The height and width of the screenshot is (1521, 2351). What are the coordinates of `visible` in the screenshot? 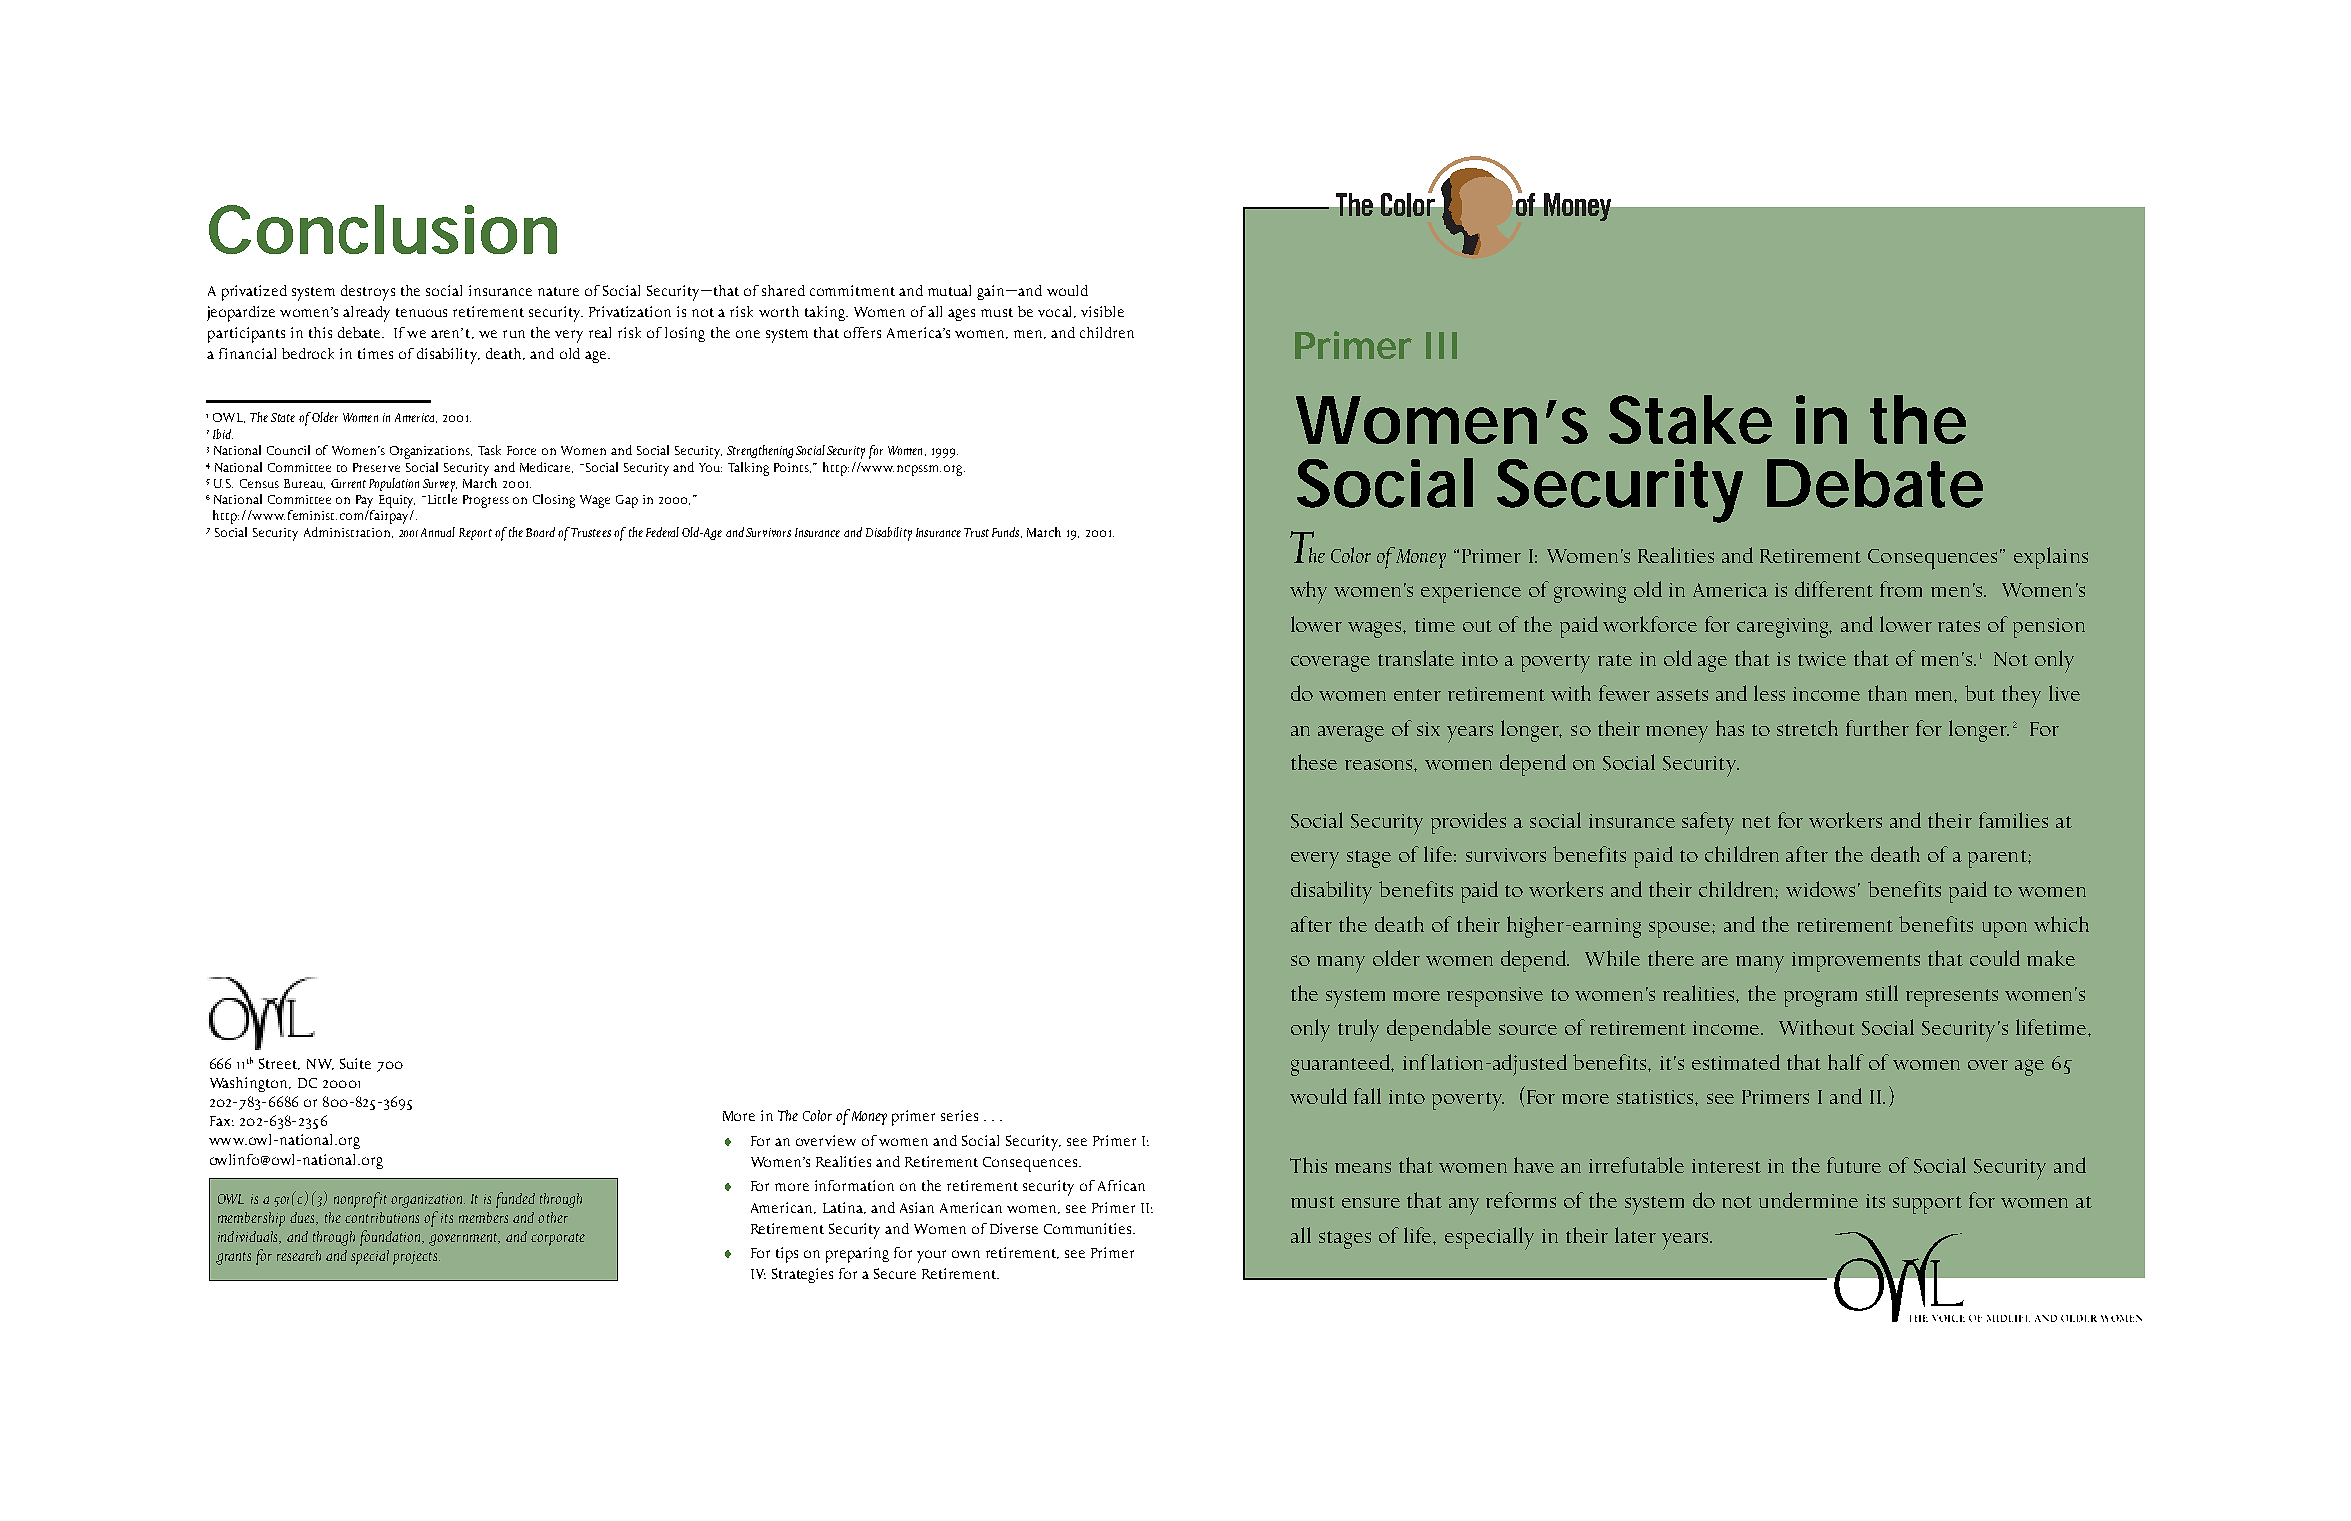 It's located at (1102, 311).
